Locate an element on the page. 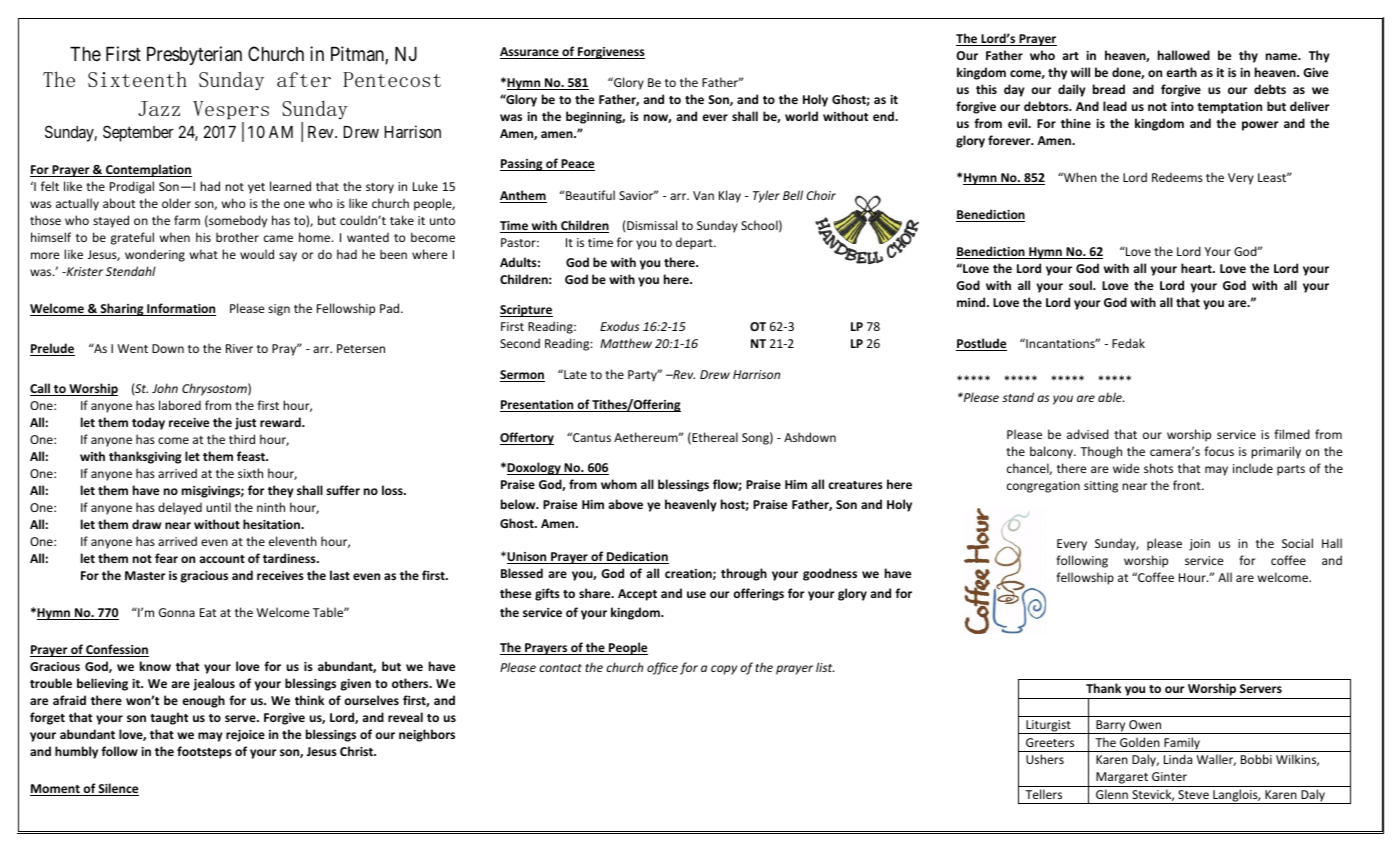 Image resolution: width=1400 pixels, height=850 pixels. Assurance is located at coordinates (530, 53).
